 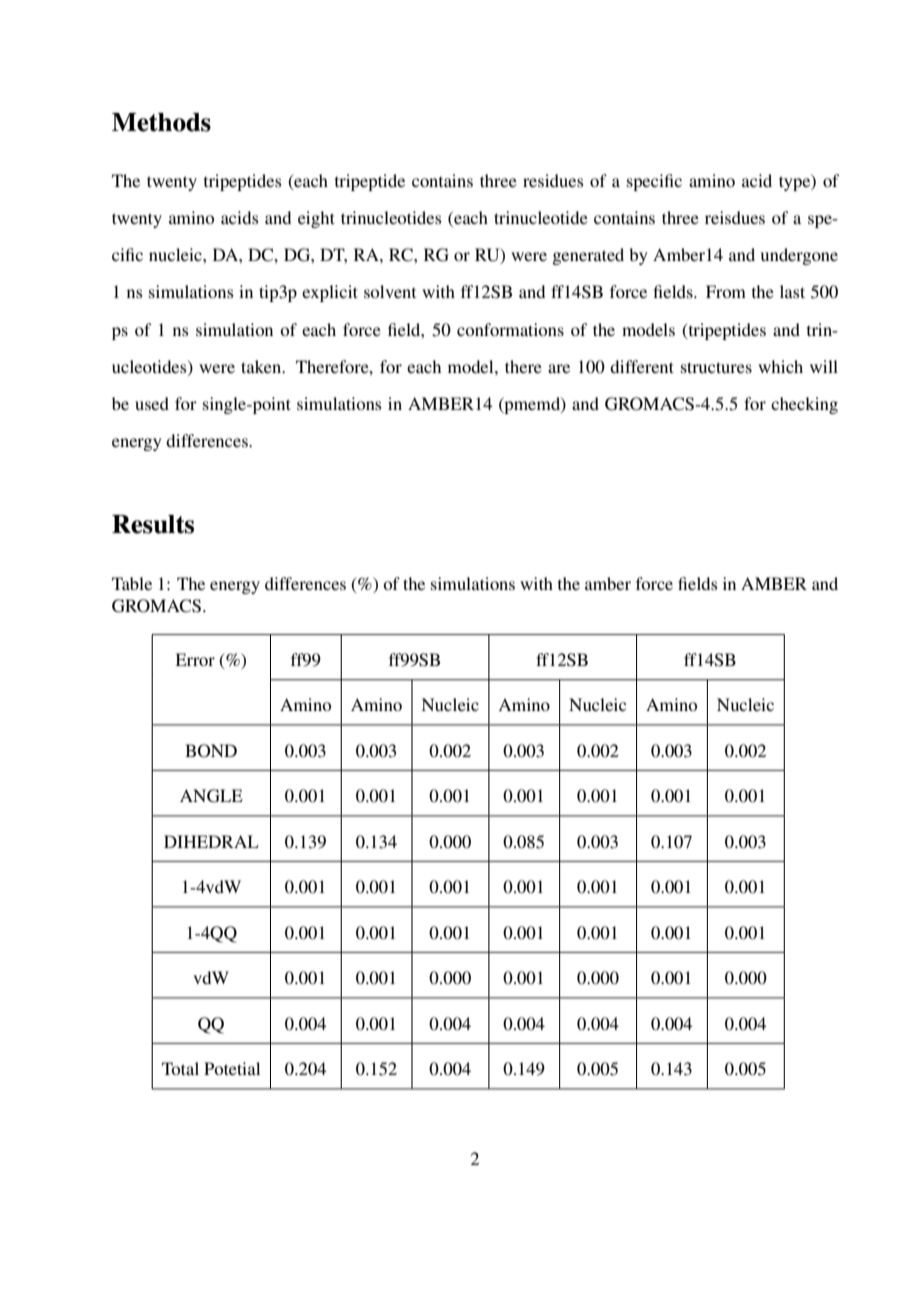 What do you see at coordinates (799, 256) in the screenshot?
I see `undergone` at bounding box center [799, 256].
